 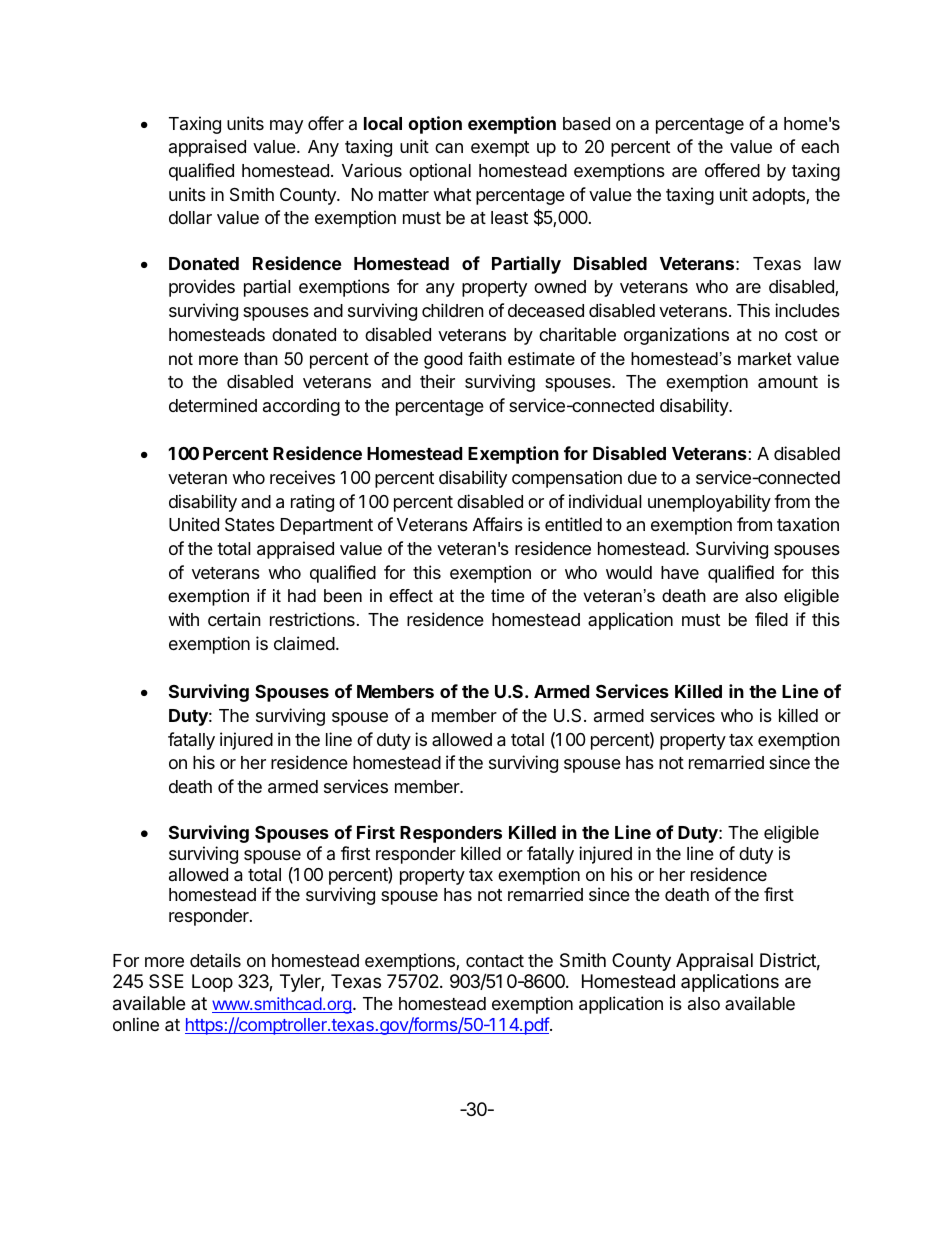 What do you see at coordinates (215, 960) in the screenshot?
I see `details` at bounding box center [215, 960].
